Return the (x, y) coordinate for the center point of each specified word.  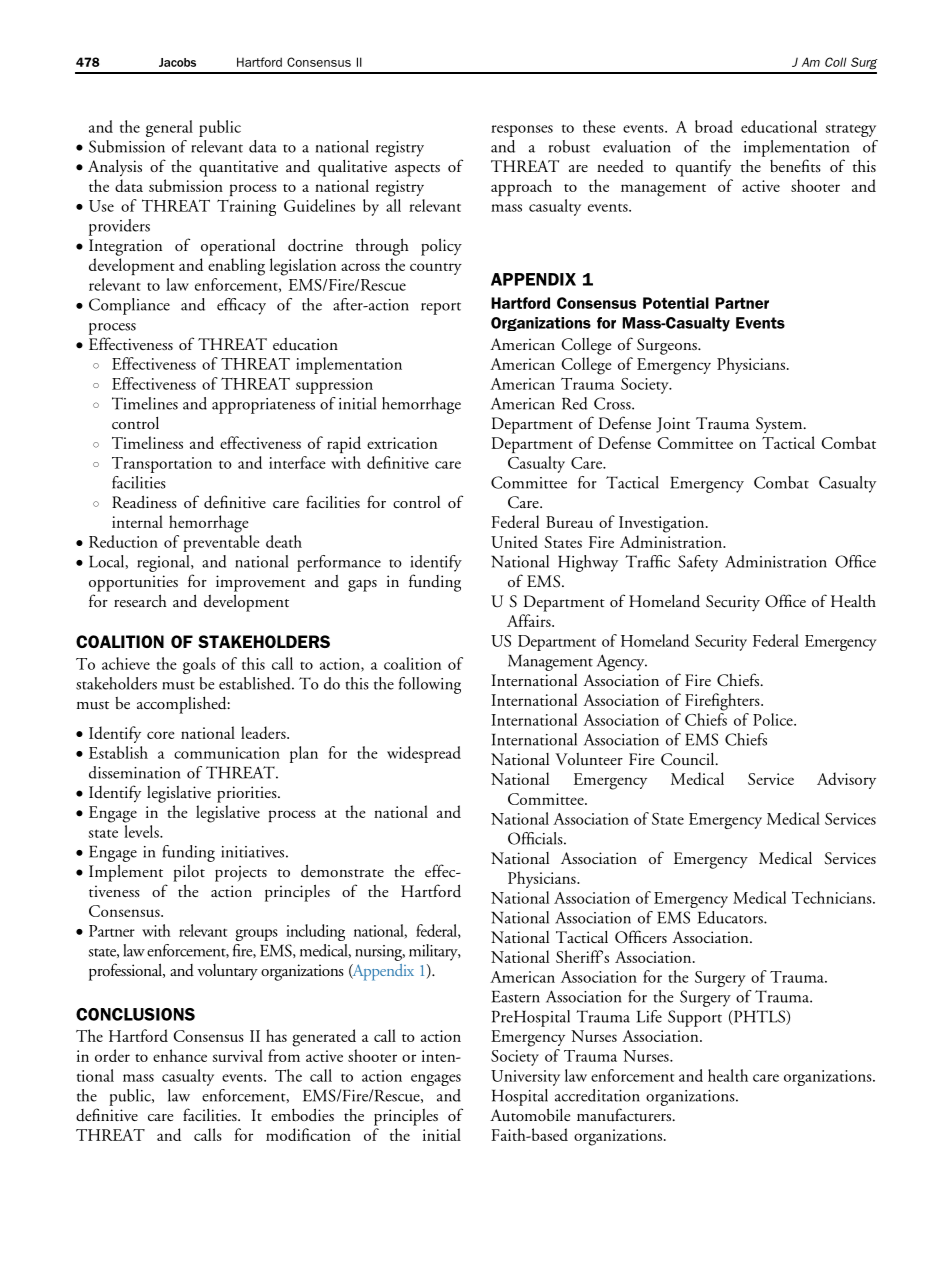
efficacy (241, 306)
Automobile (530, 1115)
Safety (698, 563)
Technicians (833, 897)
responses (522, 131)
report (441, 308)
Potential (676, 303)
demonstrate (342, 871)
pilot (189, 873)
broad (714, 126)
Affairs (530, 620)
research (140, 600)
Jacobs (177, 62)
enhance (180, 1055)
